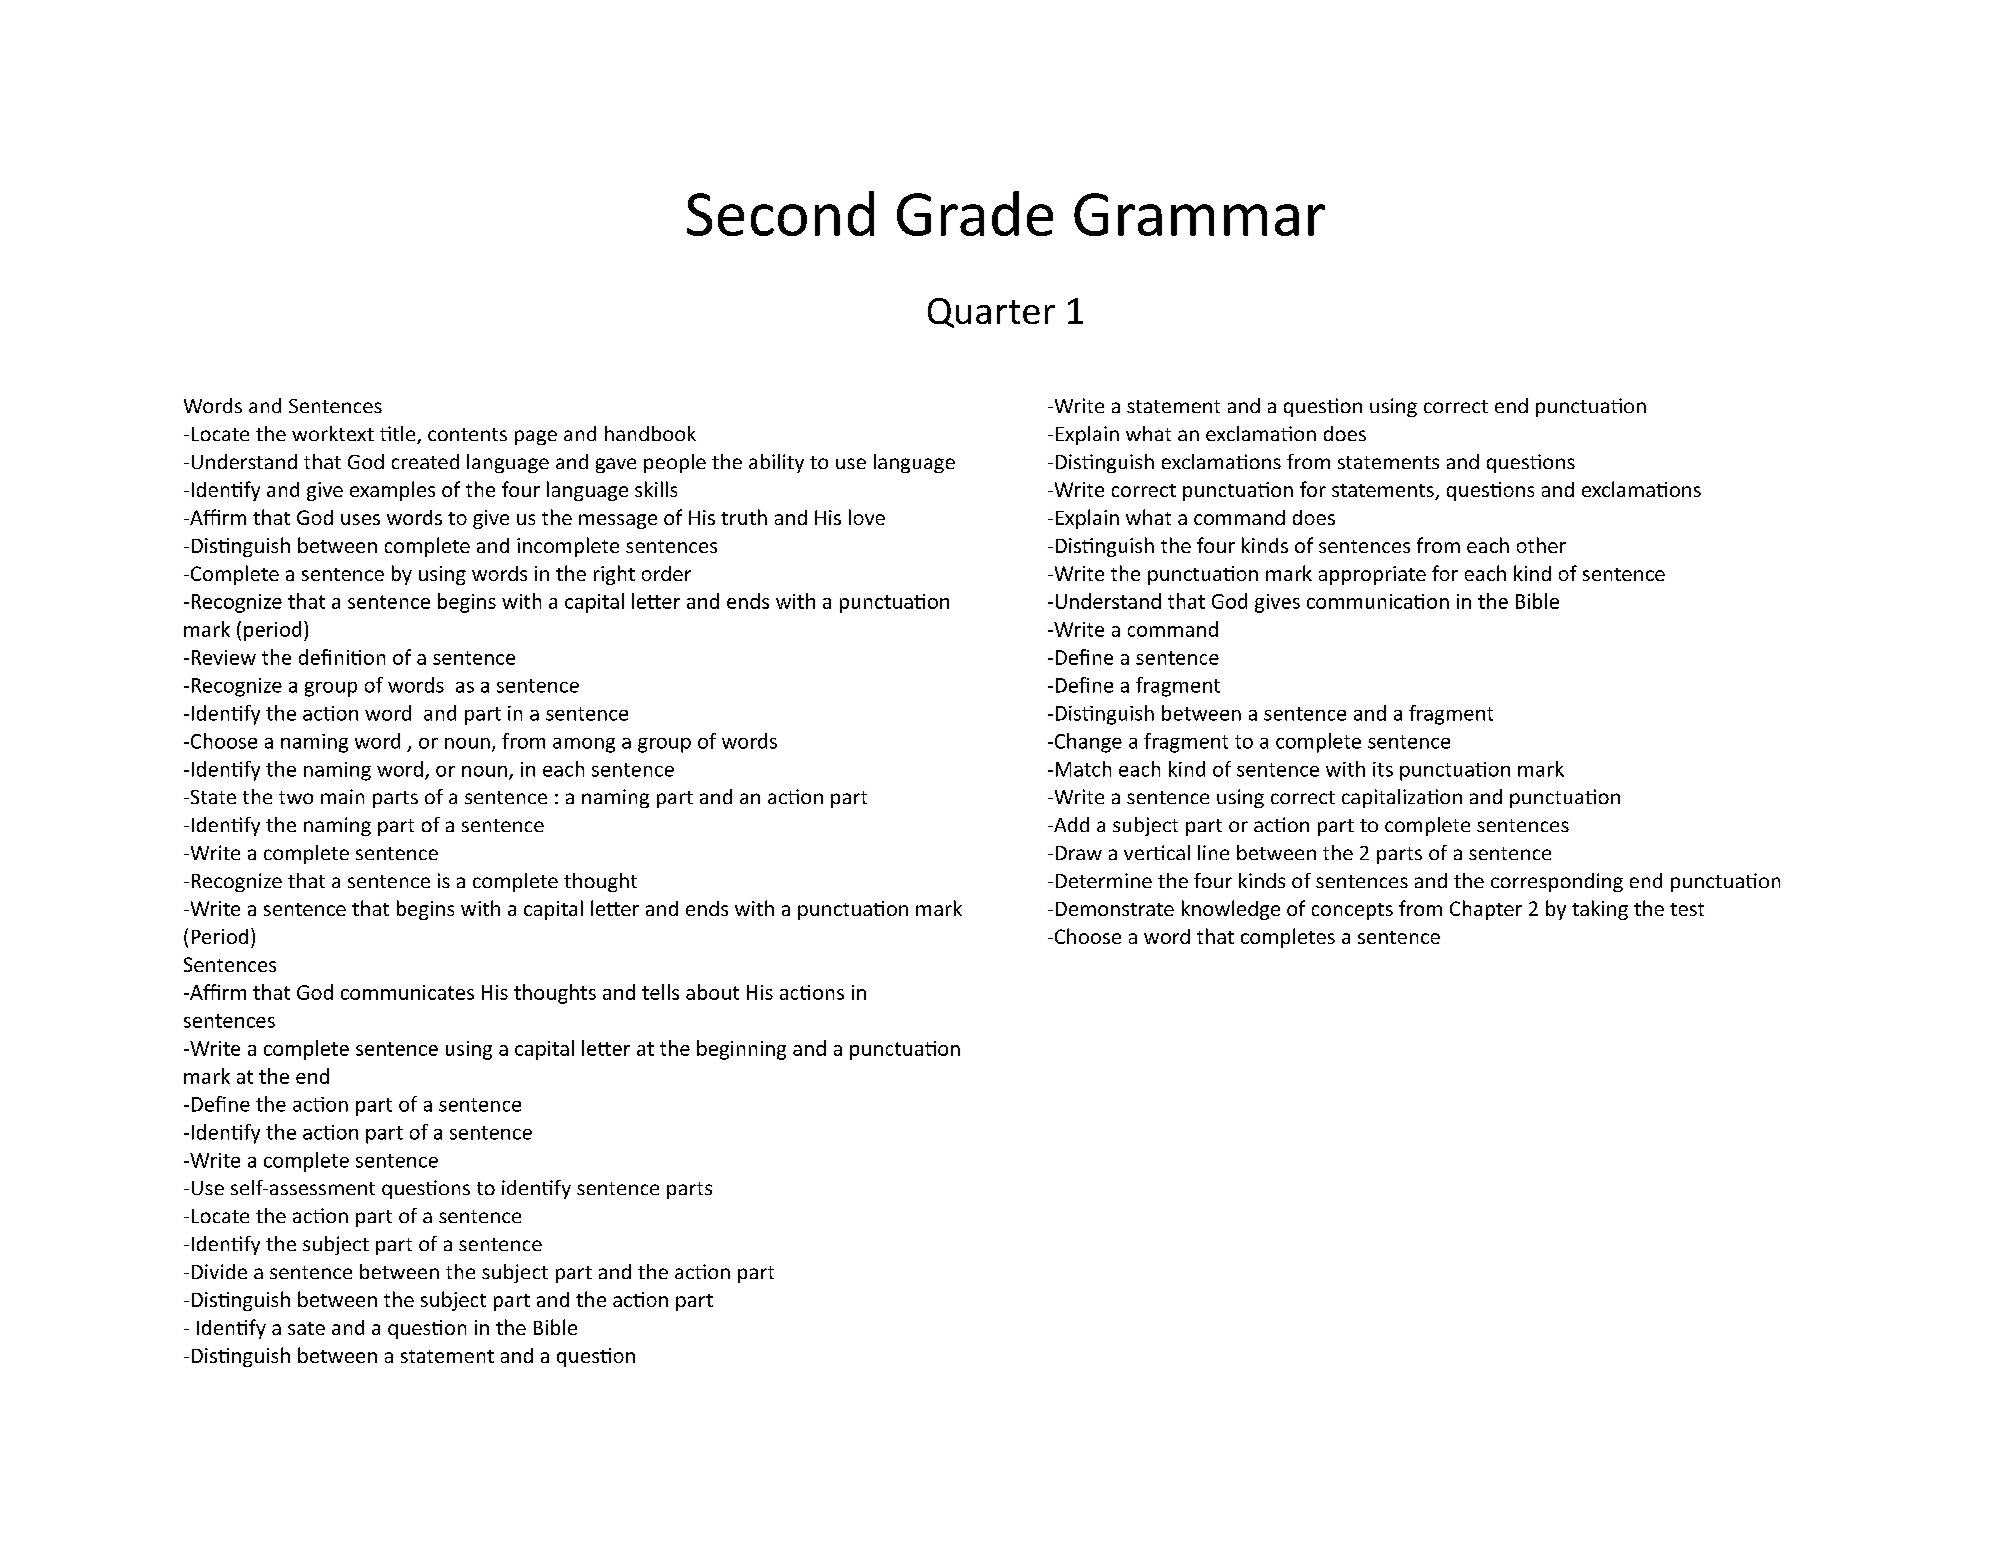 Image resolution: width=2011 pixels, height=1554 pixels. I want to click on love, so click(867, 517).
